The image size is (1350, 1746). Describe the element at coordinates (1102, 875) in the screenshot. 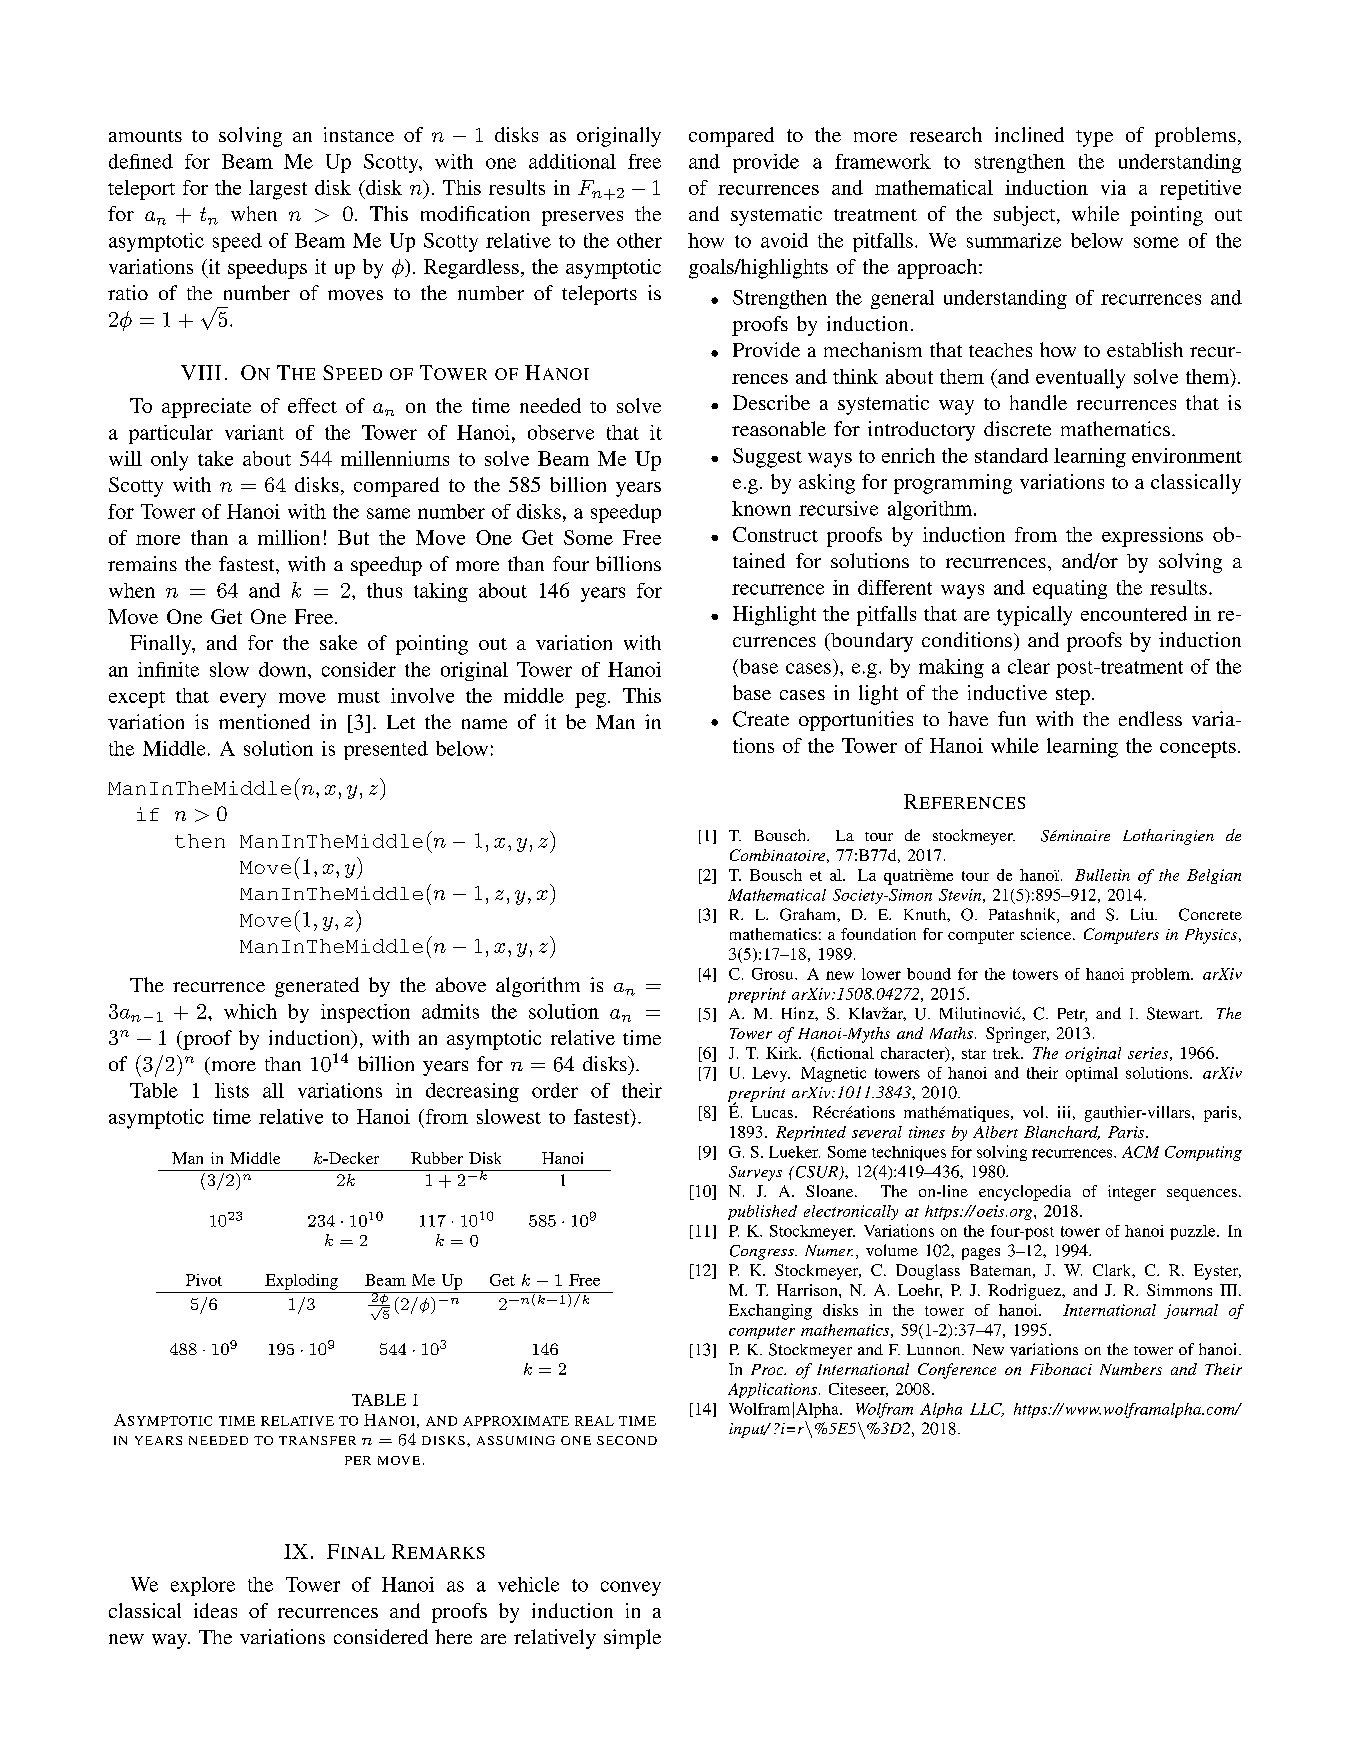

I see `Bulletin` at that location.
